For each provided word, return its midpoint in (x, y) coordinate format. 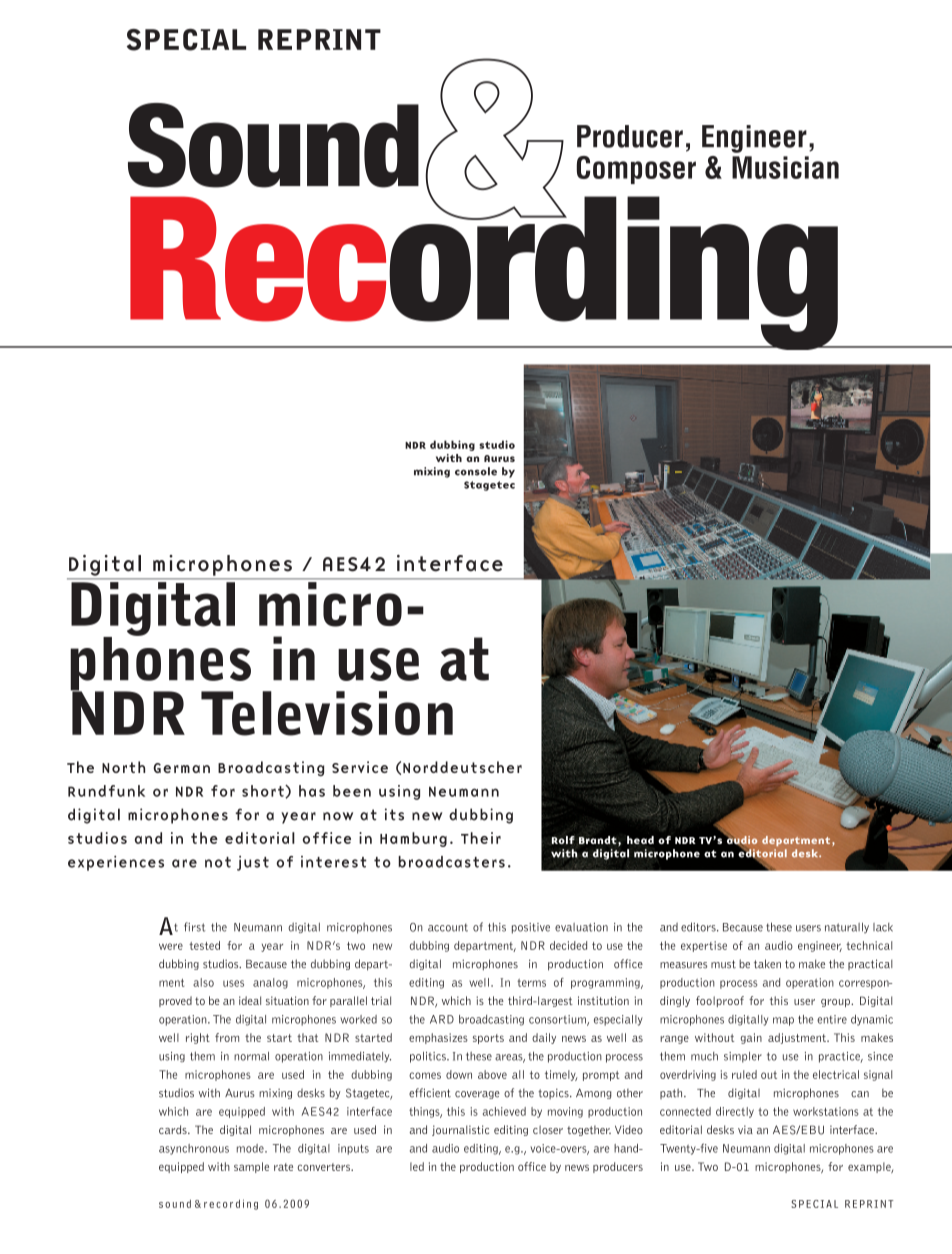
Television (327, 713)
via (745, 1129)
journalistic (460, 1130)
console (476, 471)
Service (360, 767)
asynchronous (194, 1149)
